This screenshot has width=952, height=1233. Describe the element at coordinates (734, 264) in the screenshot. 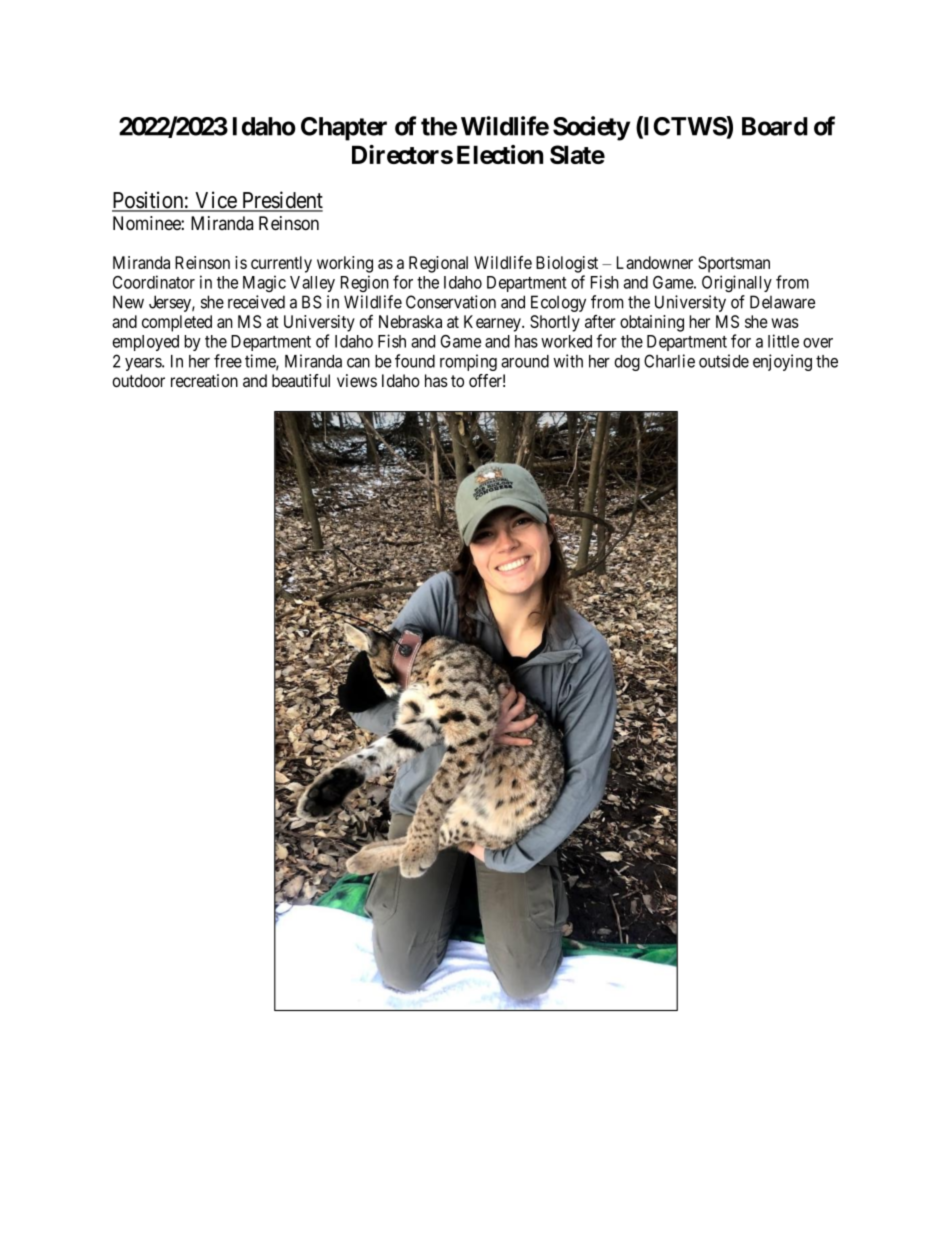

I see `Sportsman` at that location.
